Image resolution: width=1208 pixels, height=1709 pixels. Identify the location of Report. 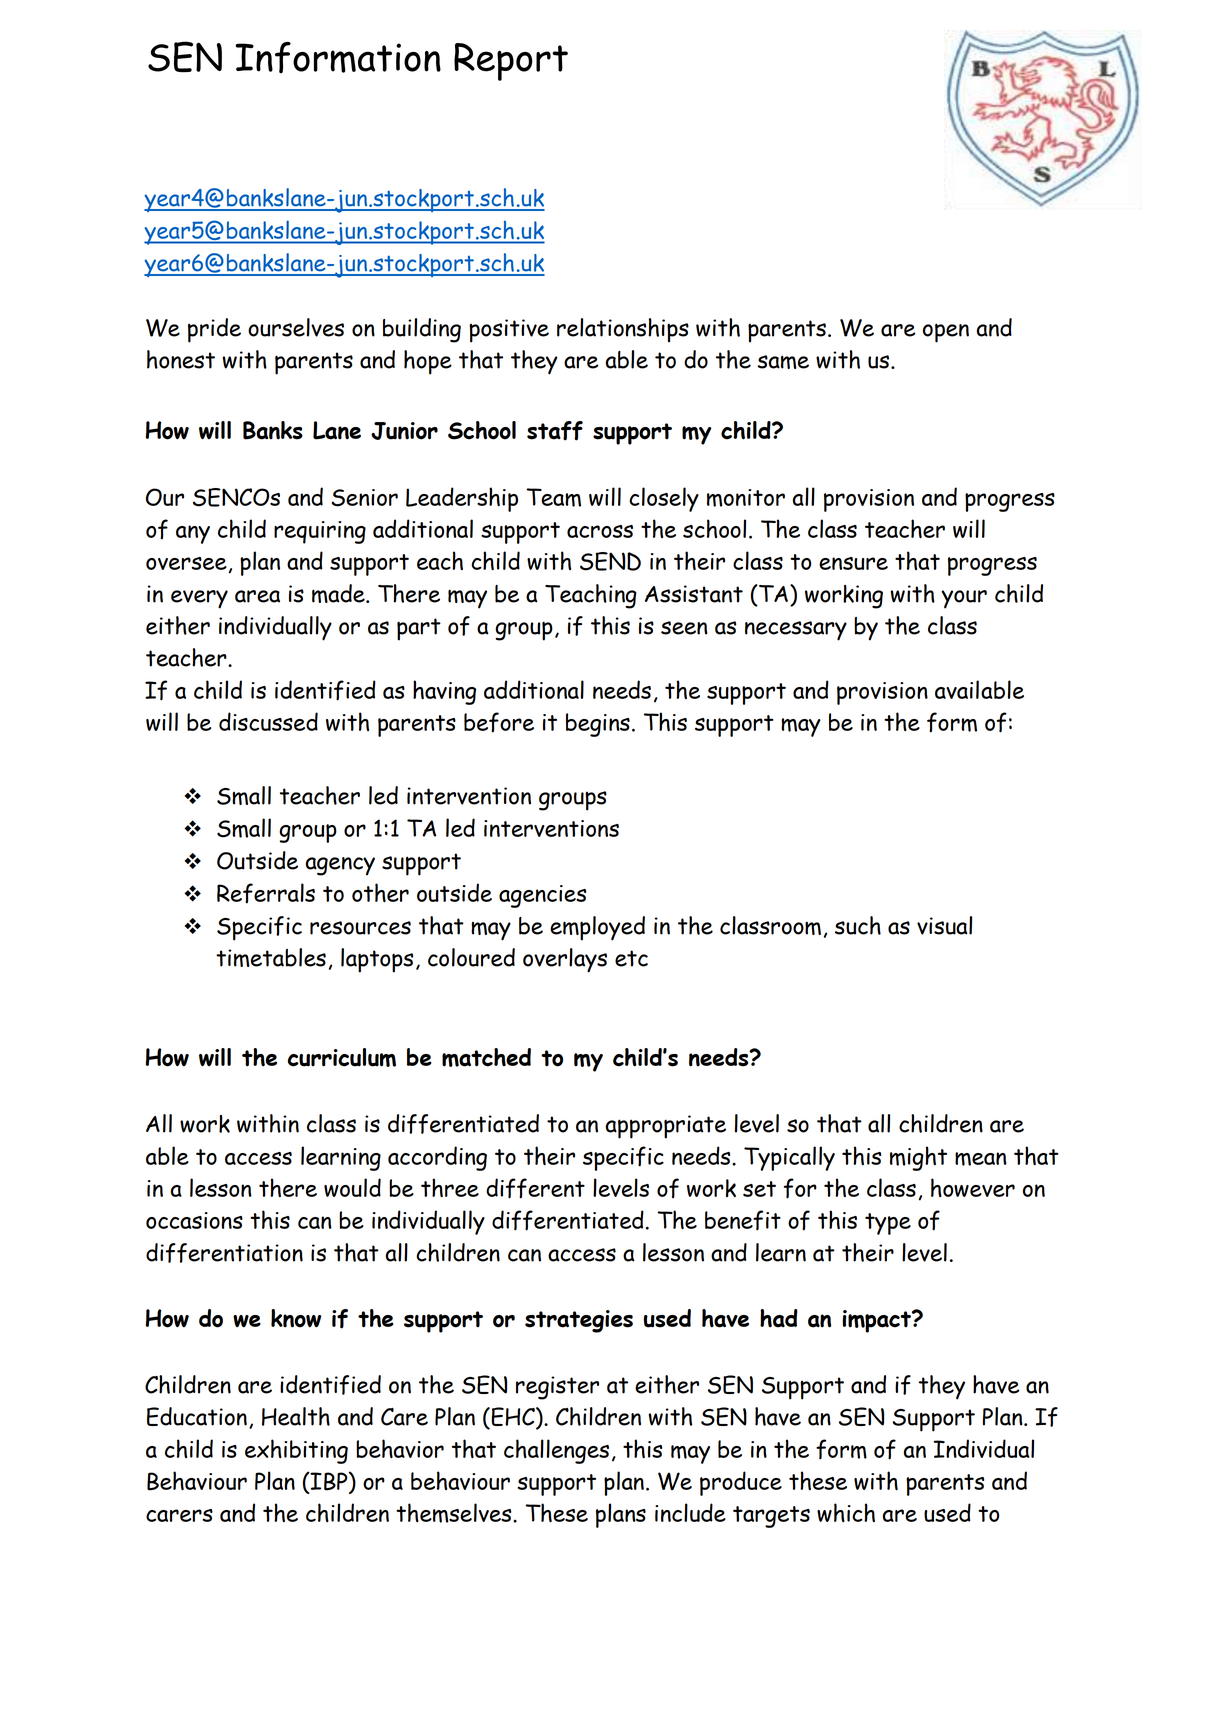
(511, 62).
